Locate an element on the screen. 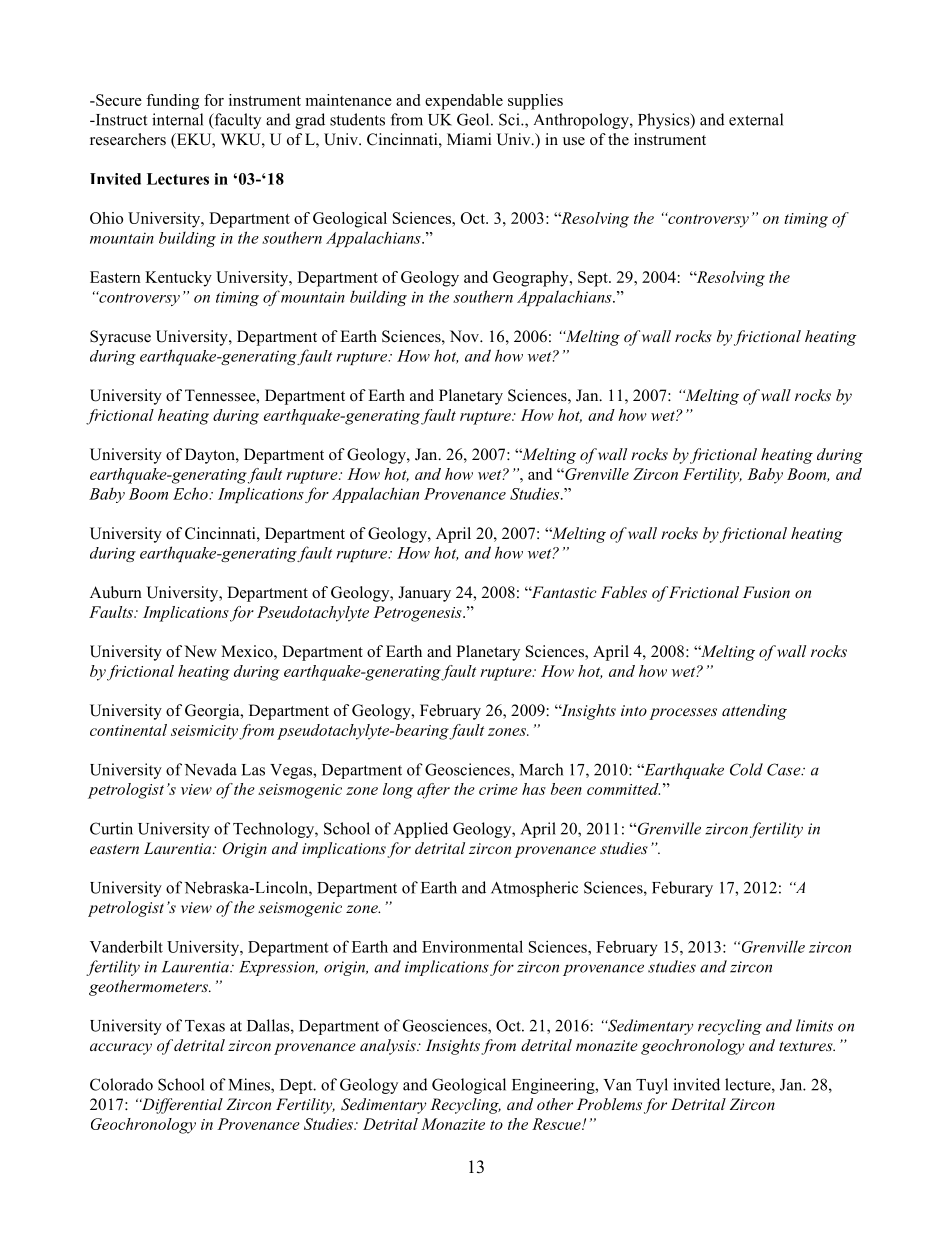 The width and height of the screenshot is (952, 1233). January is located at coordinates (424, 594).
